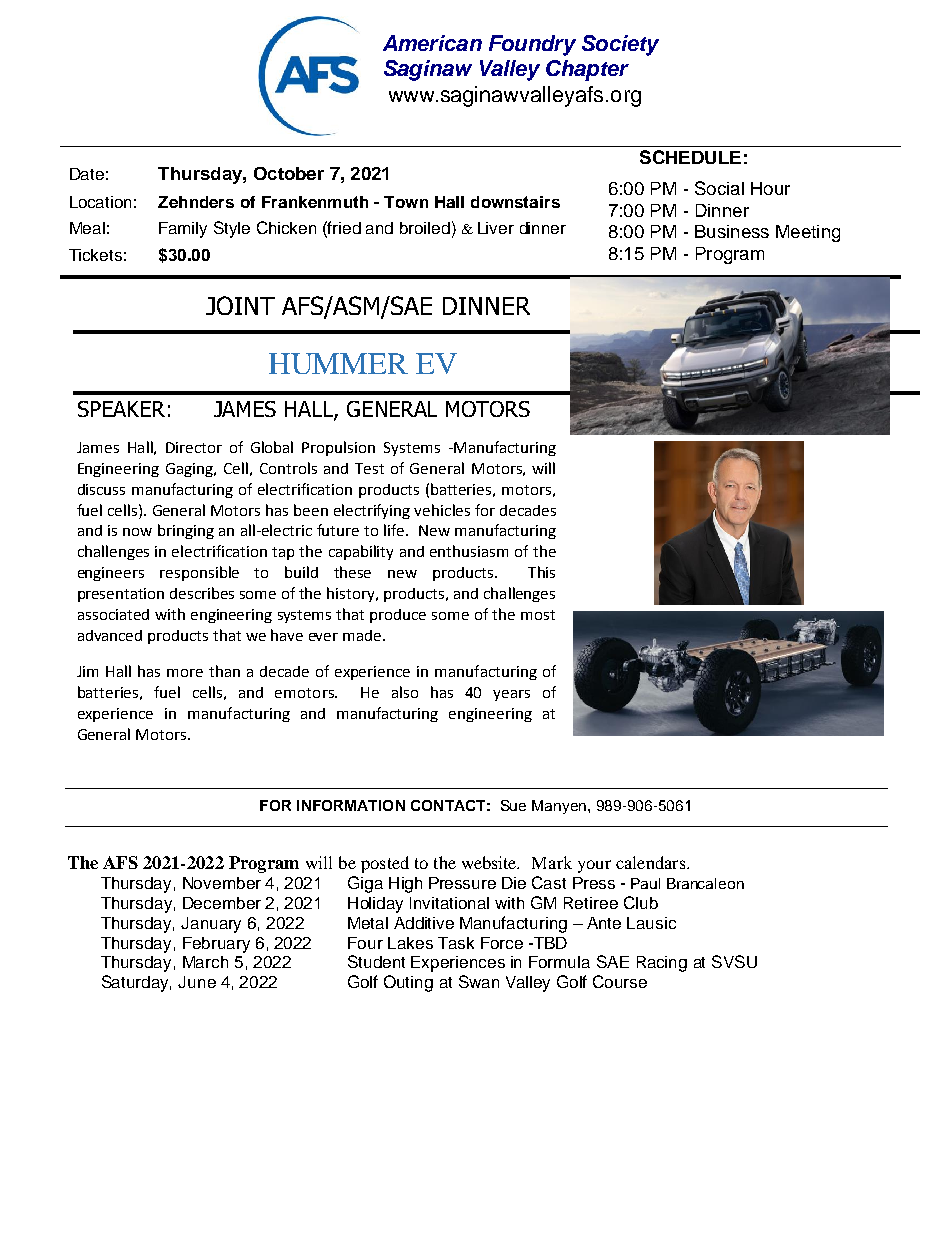 The width and height of the image is (952, 1233). What do you see at coordinates (732, 231) in the image?
I see `Business` at bounding box center [732, 231].
